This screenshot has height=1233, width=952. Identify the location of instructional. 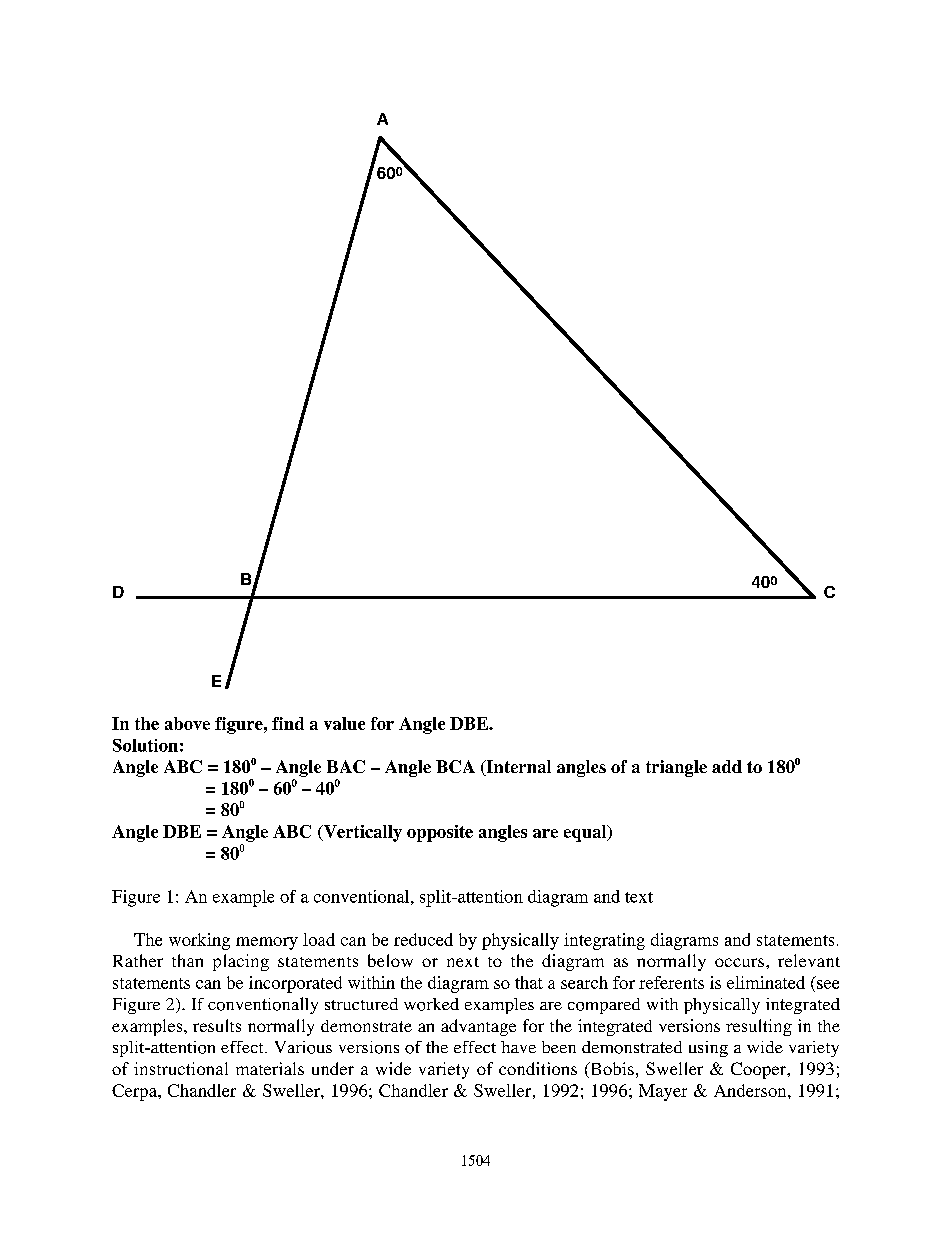
(181, 1068).
